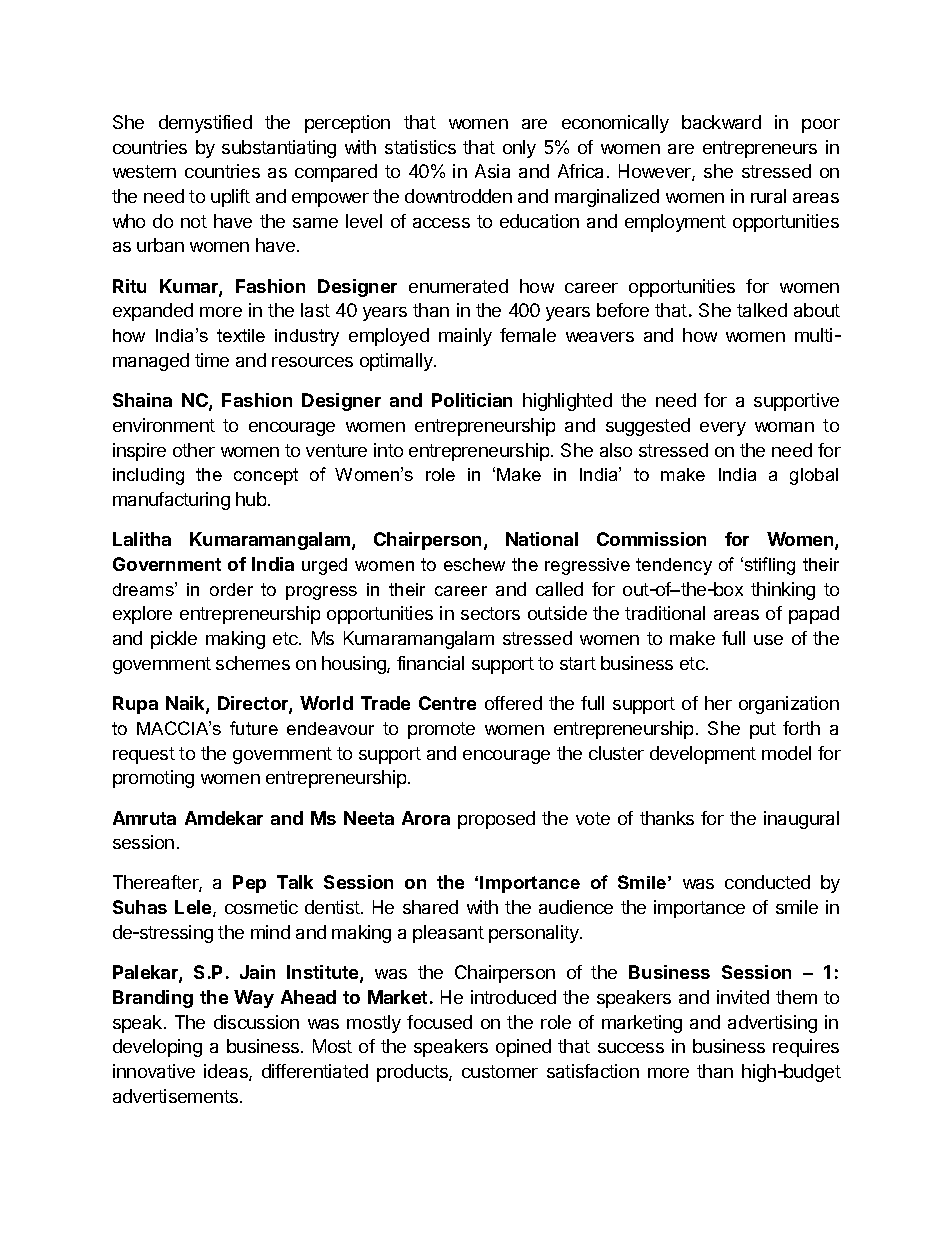 Image resolution: width=952 pixels, height=1233 pixels. What do you see at coordinates (772, 1024) in the screenshot?
I see `advertising` at bounding box center [772, 1024].
